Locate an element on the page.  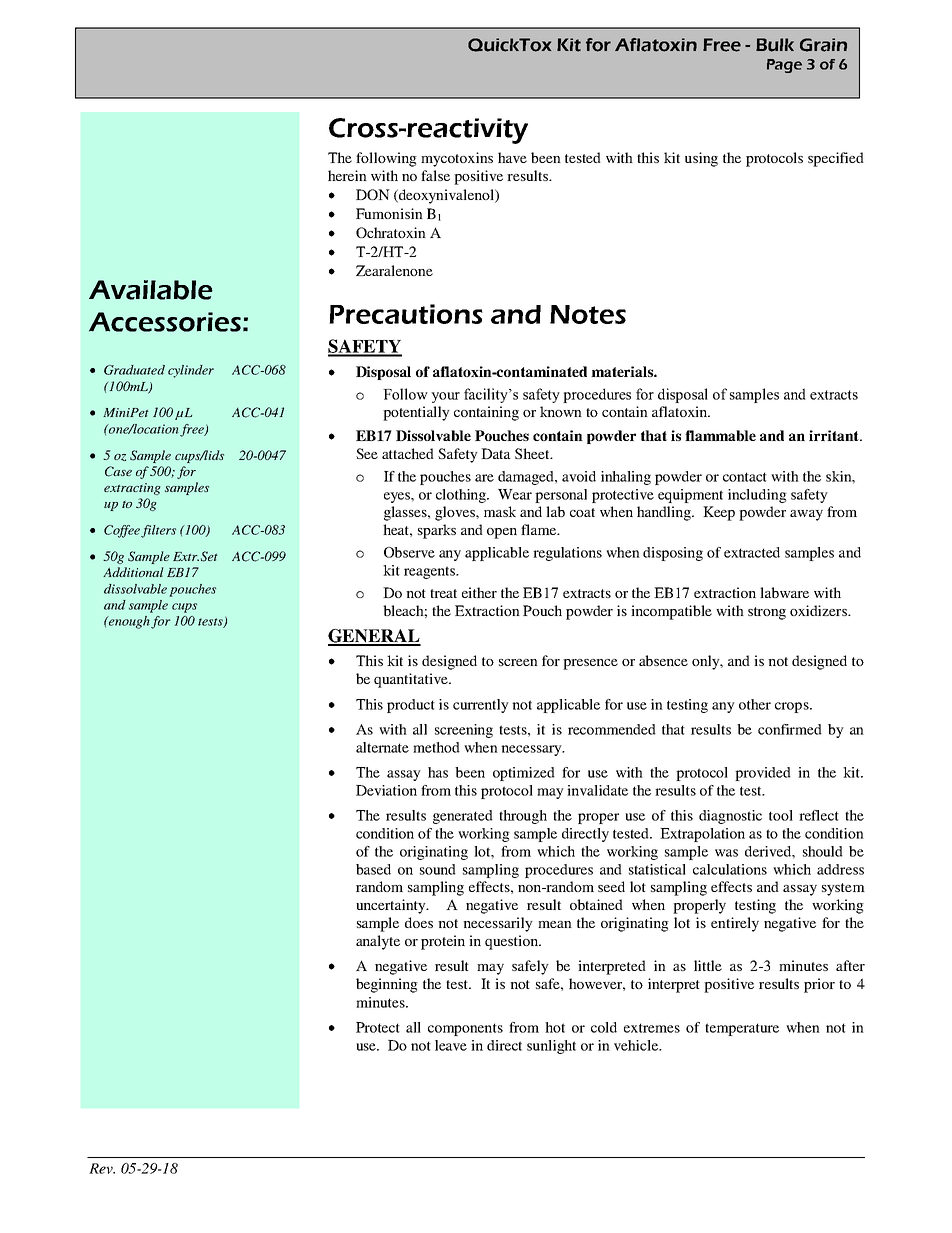
provided is located at coordinates (763, 774).
